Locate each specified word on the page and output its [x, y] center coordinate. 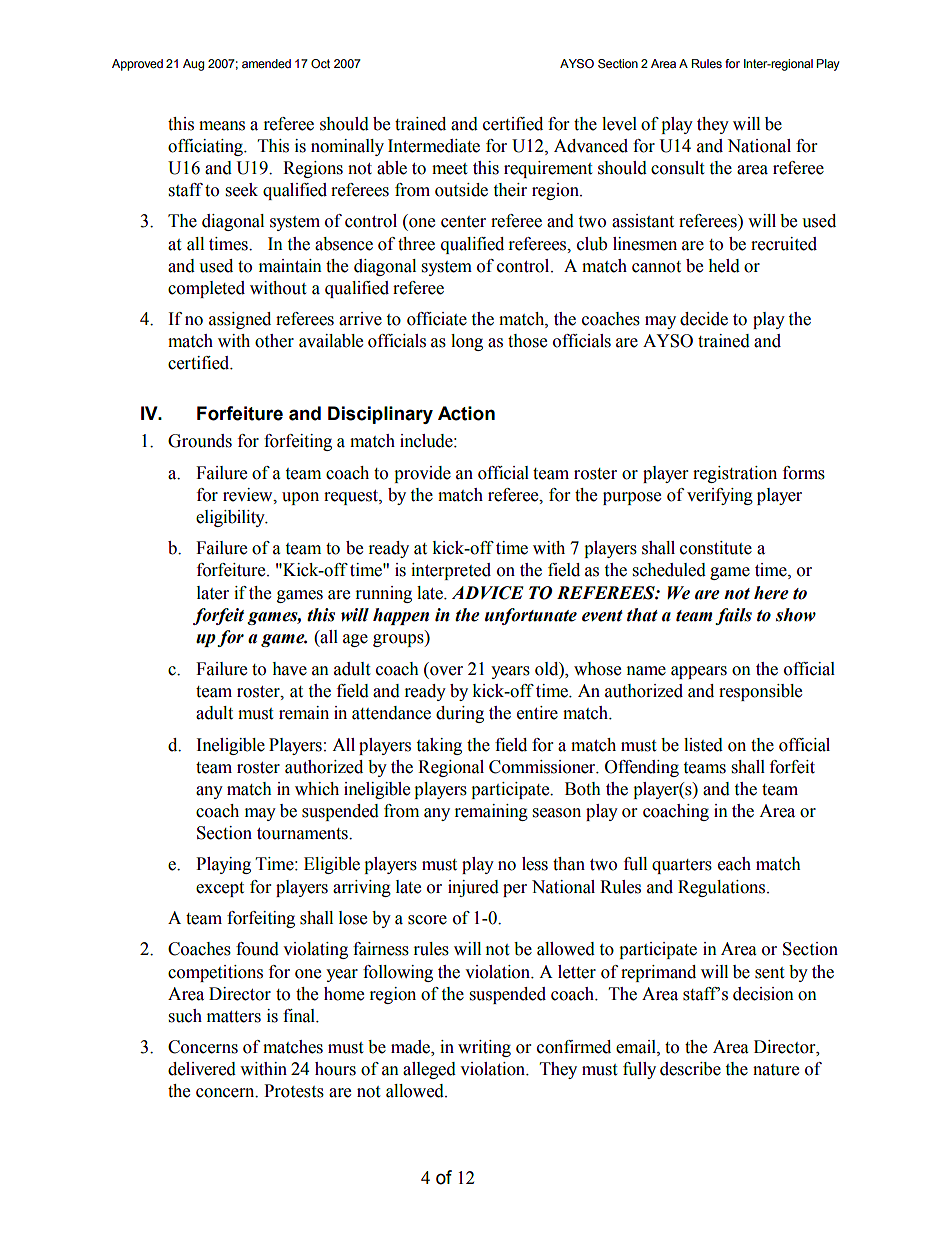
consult [677, 168]
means [222, 126]
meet [449, 169]
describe [690, 1069]
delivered [202, 1069]
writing [484, 1048]
